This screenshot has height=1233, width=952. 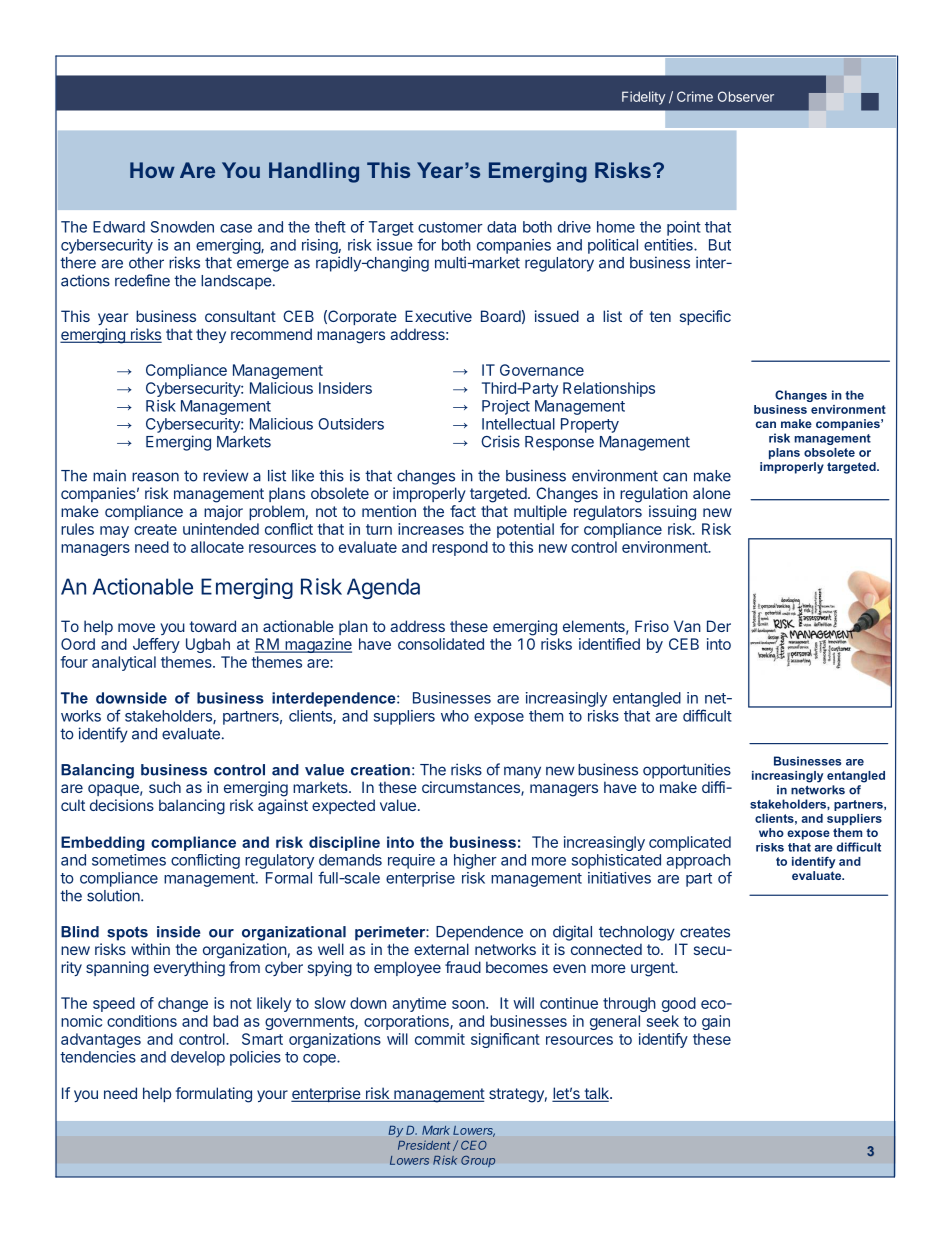 I want to click on Fidelity, so click(x=643, y=98).
